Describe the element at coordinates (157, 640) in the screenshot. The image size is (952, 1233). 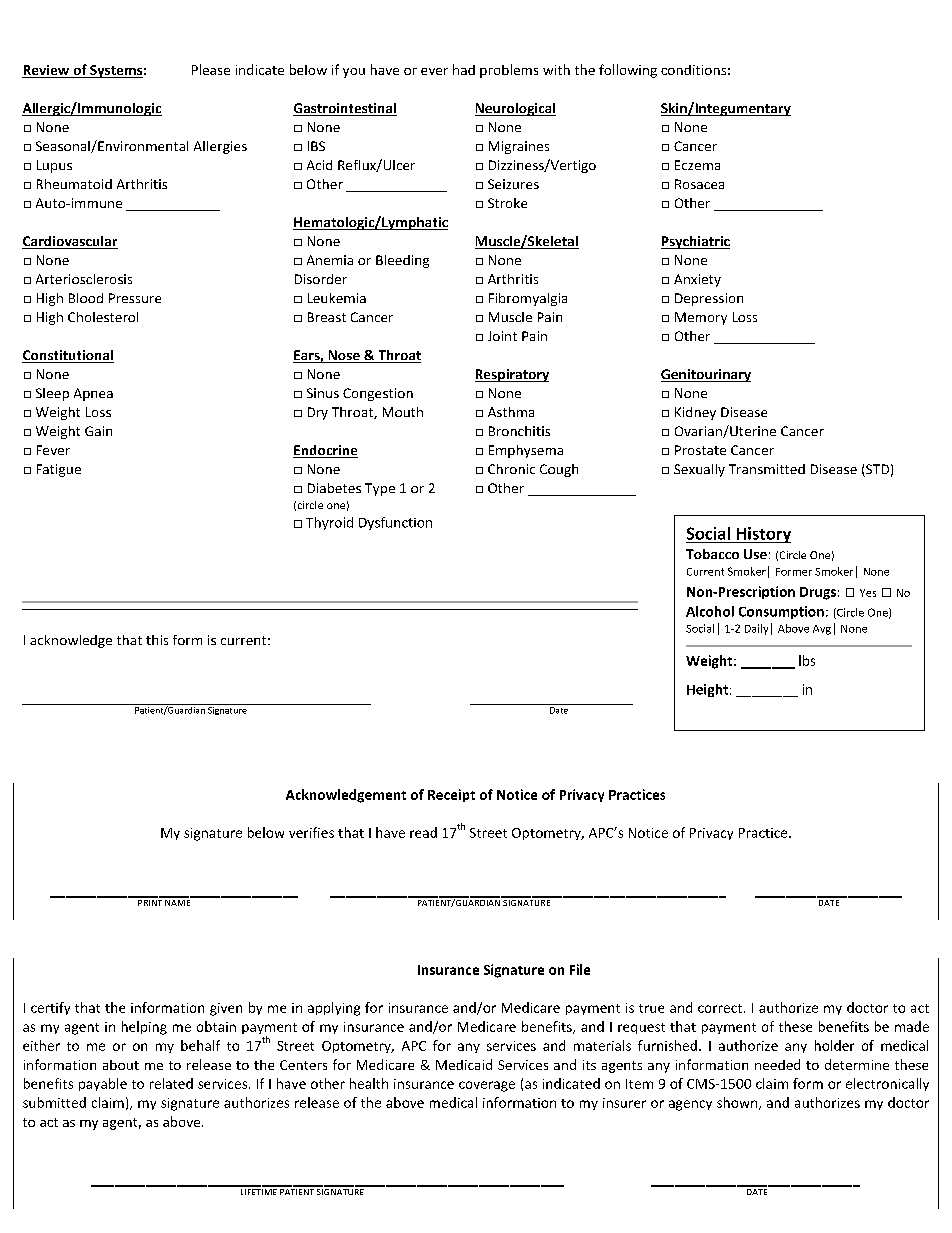
I see `this` at that location.
